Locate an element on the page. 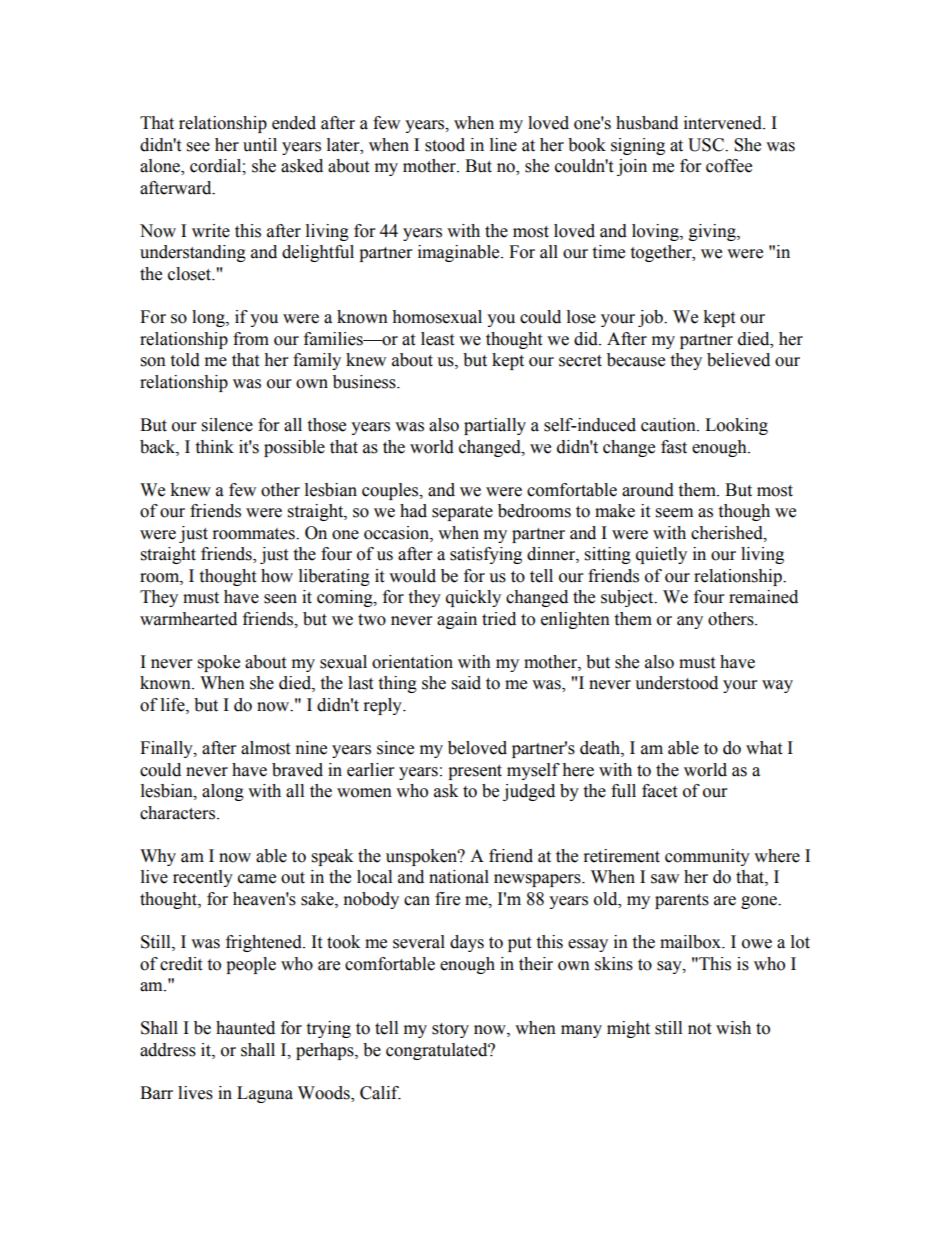 The image size is (952, 1233). line is located at coordinates (503, 145).
